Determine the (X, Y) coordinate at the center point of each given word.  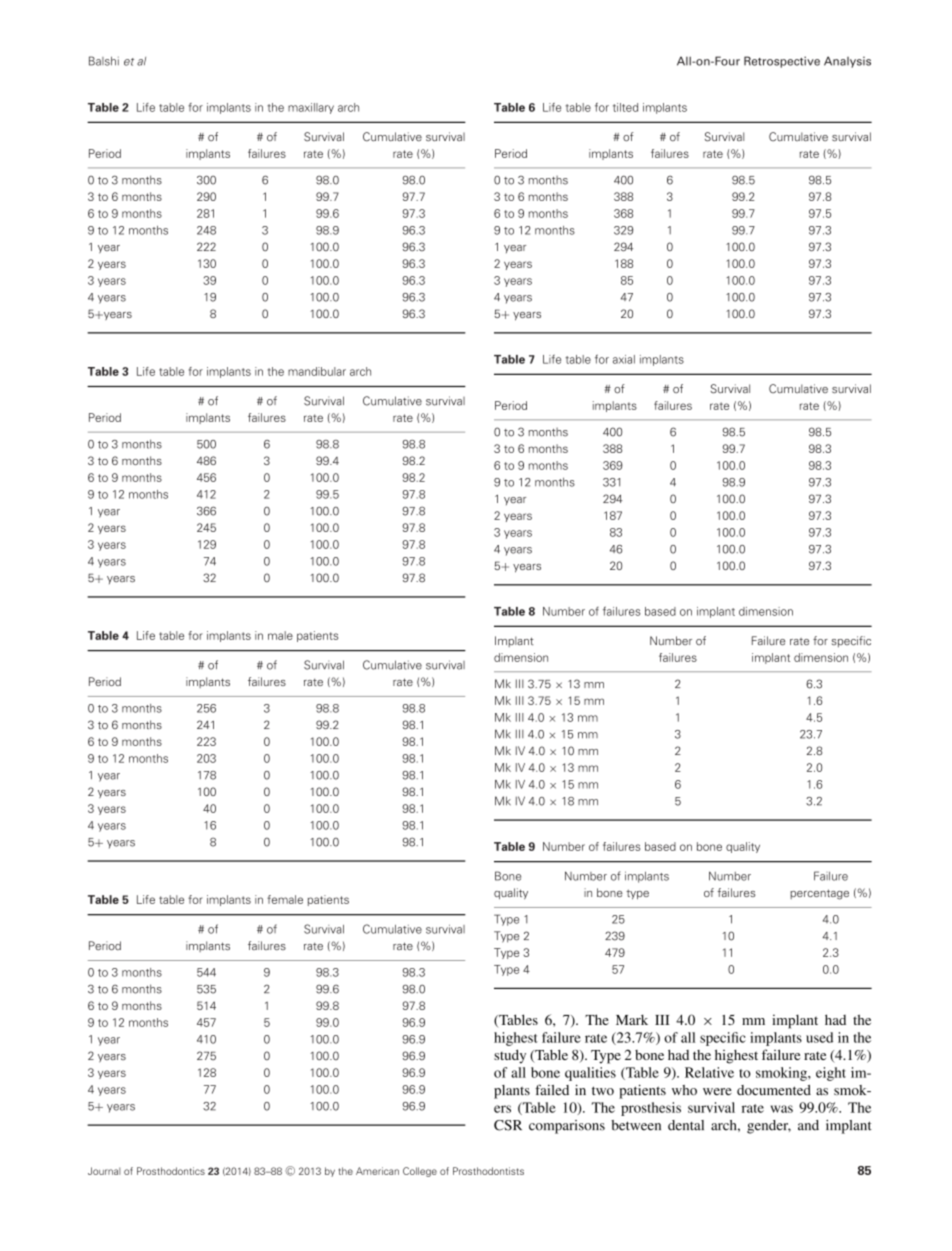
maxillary (311, 108)
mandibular (317, 371)
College (420, 1172)
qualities (590, 1074)
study (510, 1056)
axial (624, 359)
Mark (632, 1019)
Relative (709, 1072)
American (377, 1171)
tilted (625, 107)
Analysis (847, 62)
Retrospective (782, 62)
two (603, 1090)
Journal (104, 1171)
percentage (819, 894)
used (819, 1037)
